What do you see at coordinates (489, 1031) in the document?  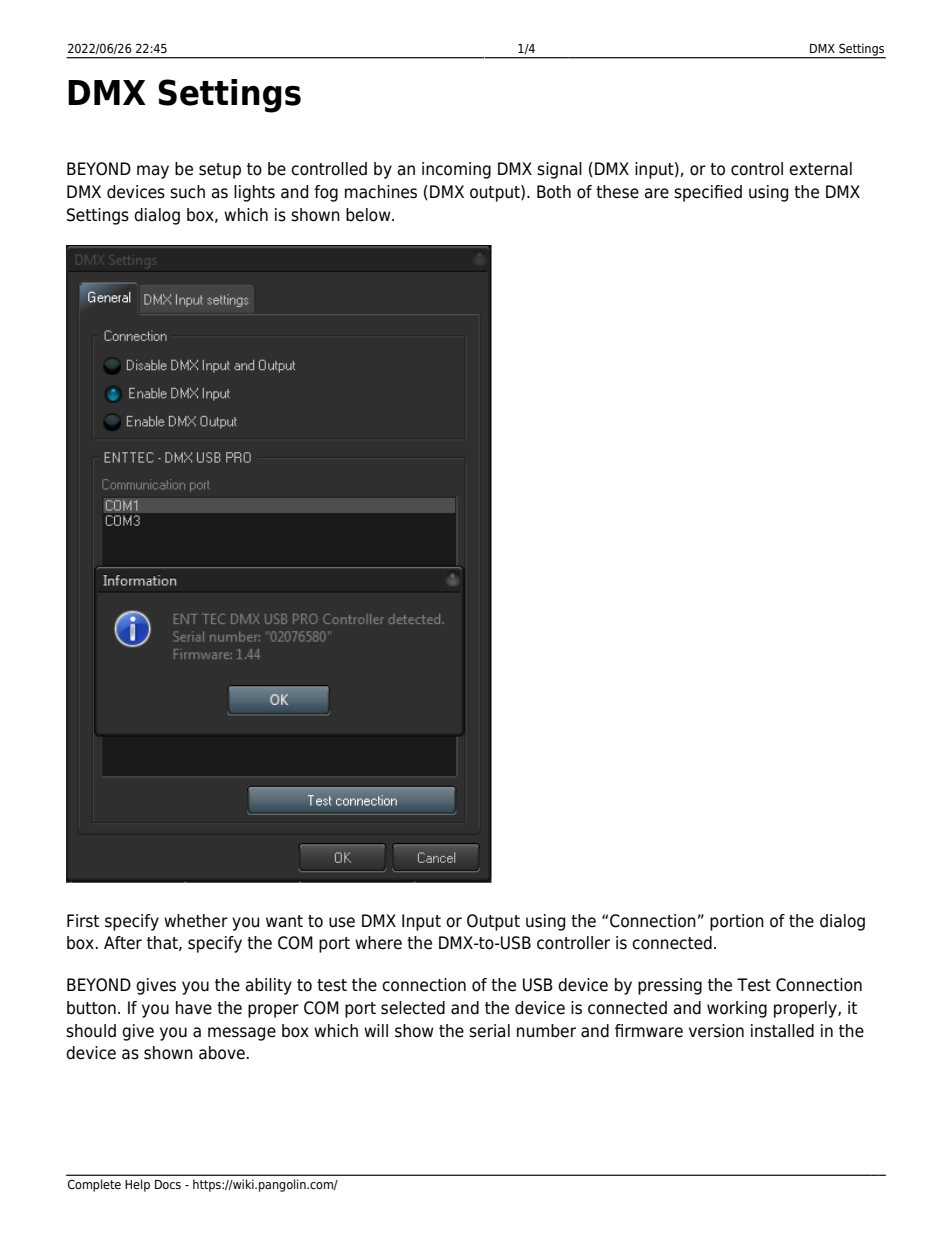 I see `serial` at bounding box center [489, 1031].
